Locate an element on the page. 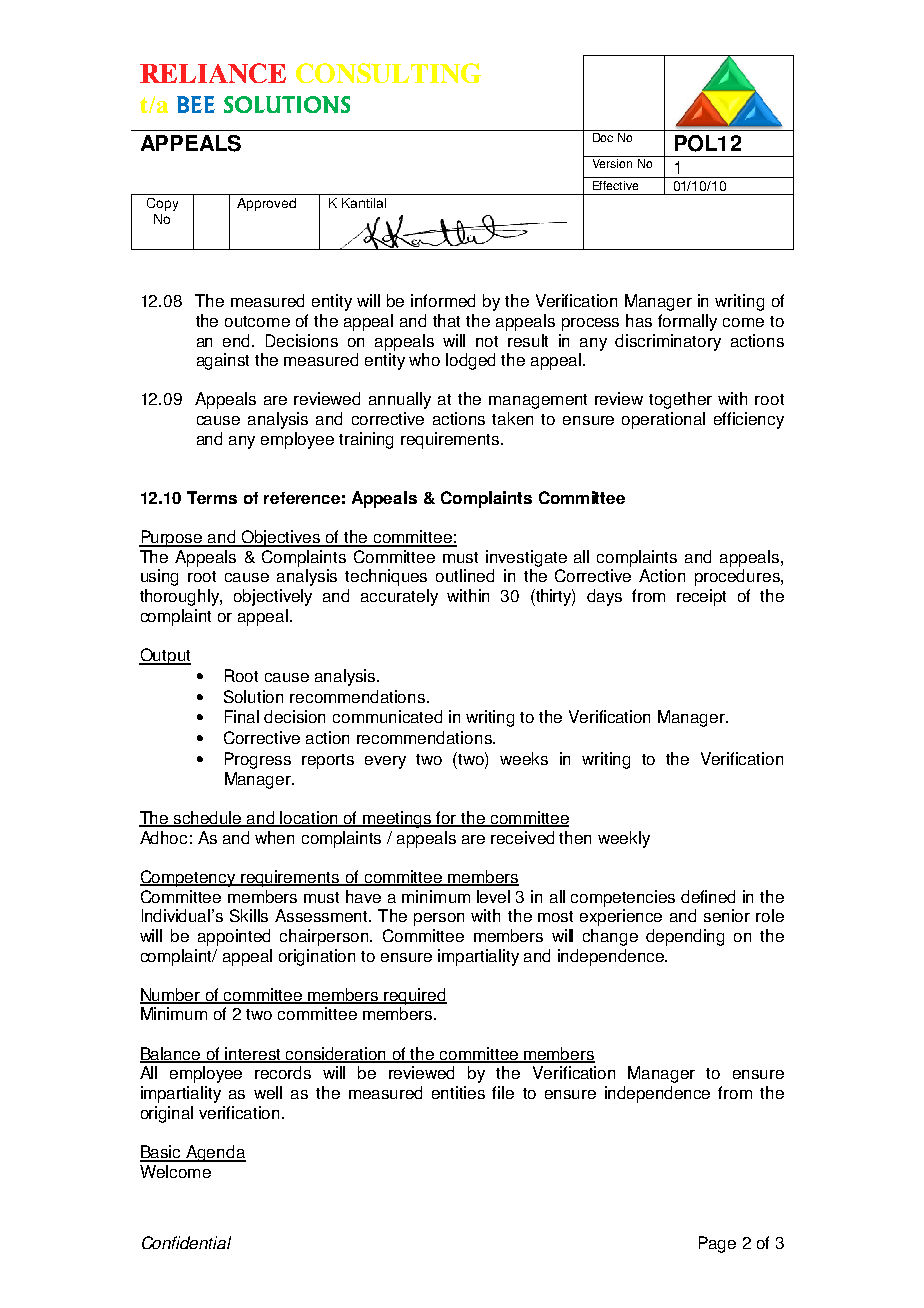  receipt is located at coordinates (701, 597).
